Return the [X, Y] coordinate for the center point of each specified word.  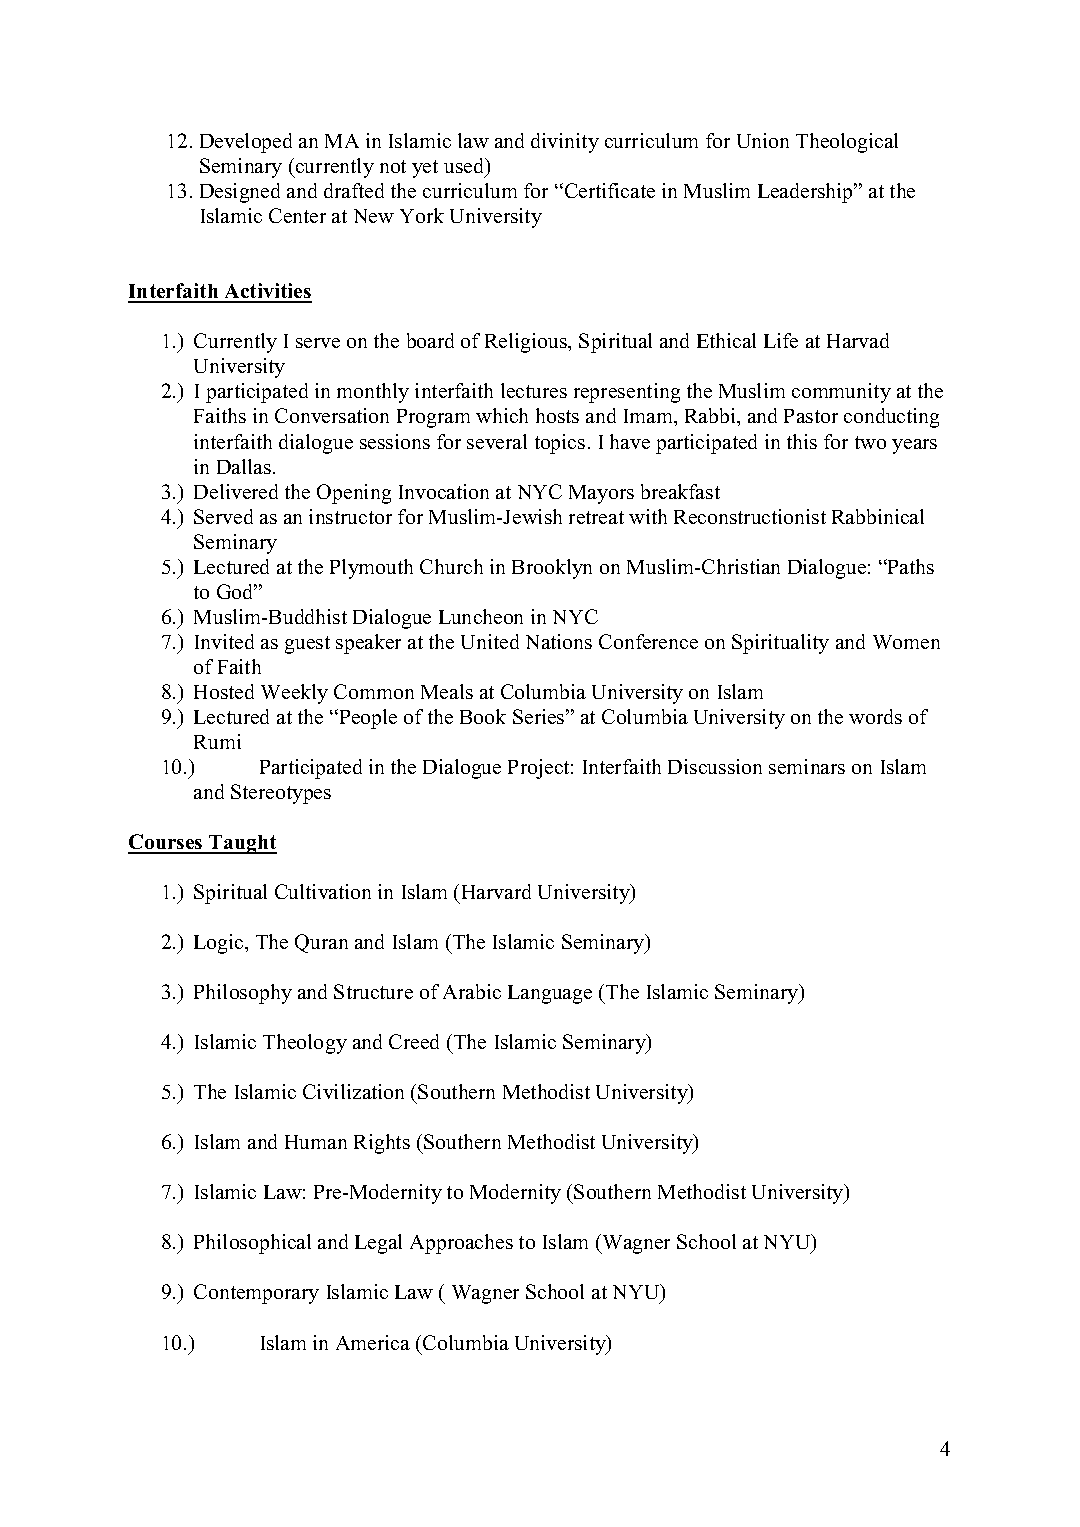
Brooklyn [552, 569]
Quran [321, 943]
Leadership [807, 193]
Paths [910, 566]
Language [550, 994]
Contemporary [256, 1294]
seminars [807, 766]
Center [297, 215]
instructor [350, 516]
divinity [565, 143]
